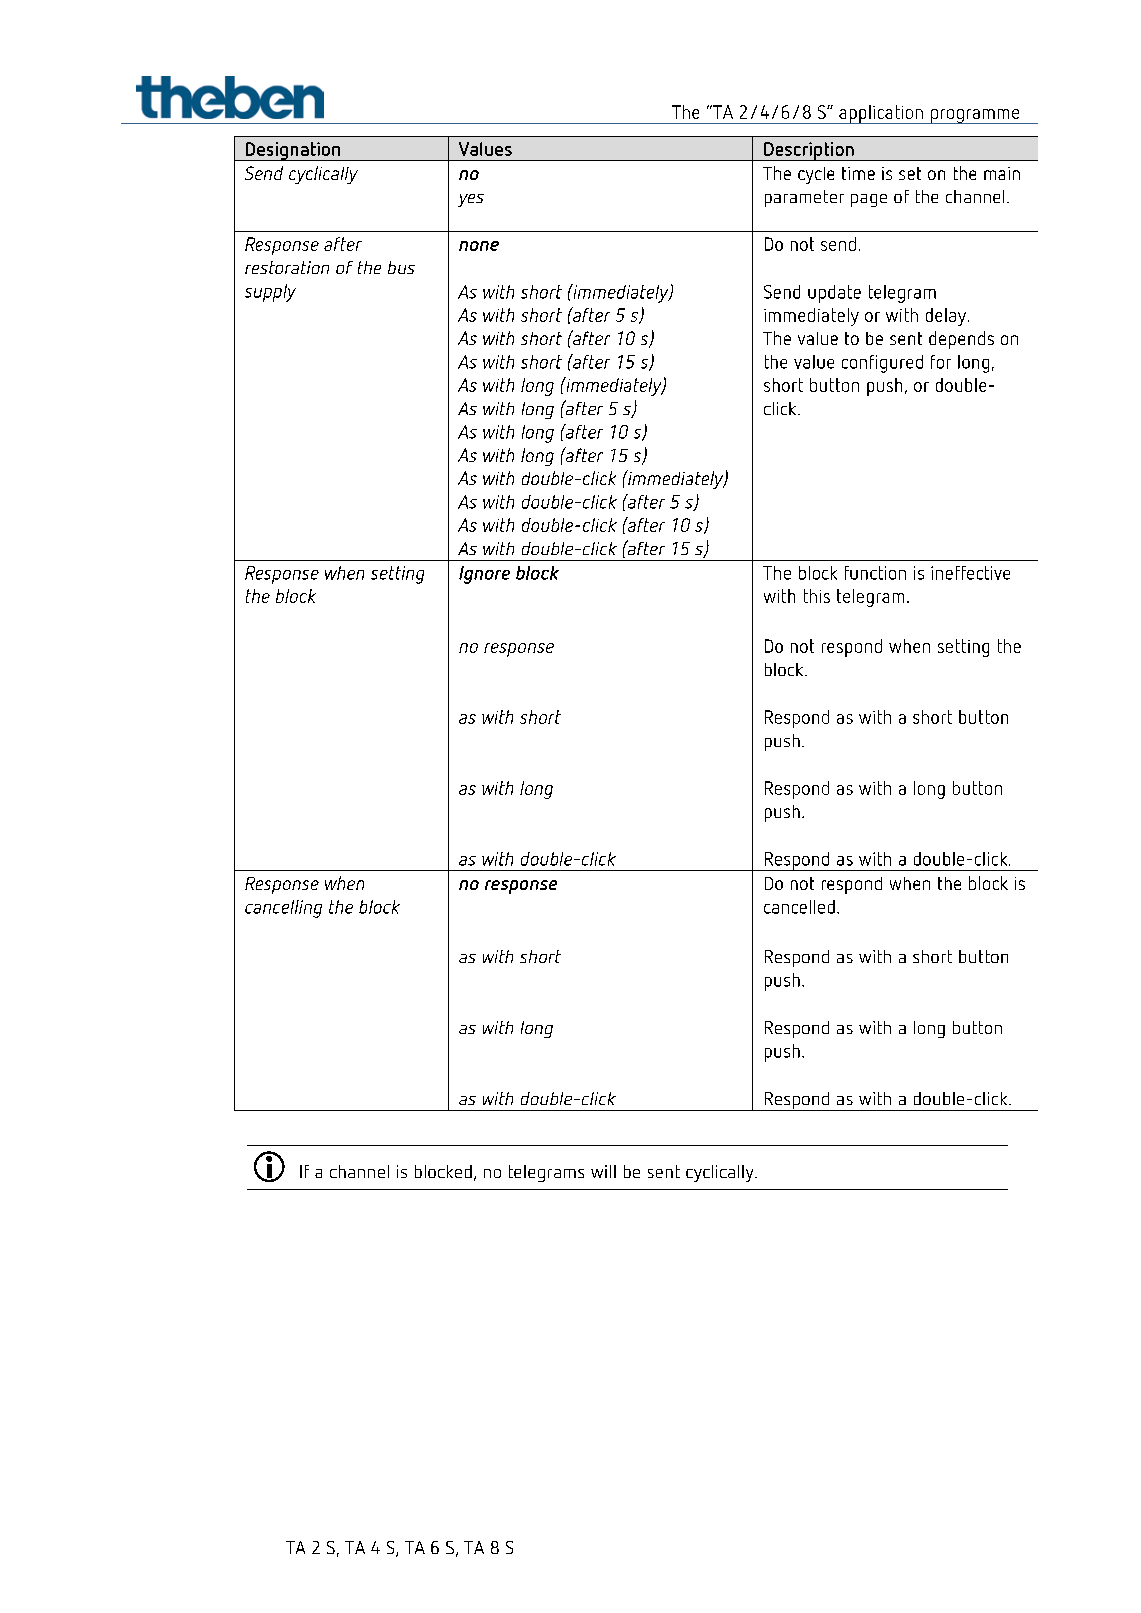  Describe the element at coordinates (882, 364) in the screenshot. I see `configured` at that location.
